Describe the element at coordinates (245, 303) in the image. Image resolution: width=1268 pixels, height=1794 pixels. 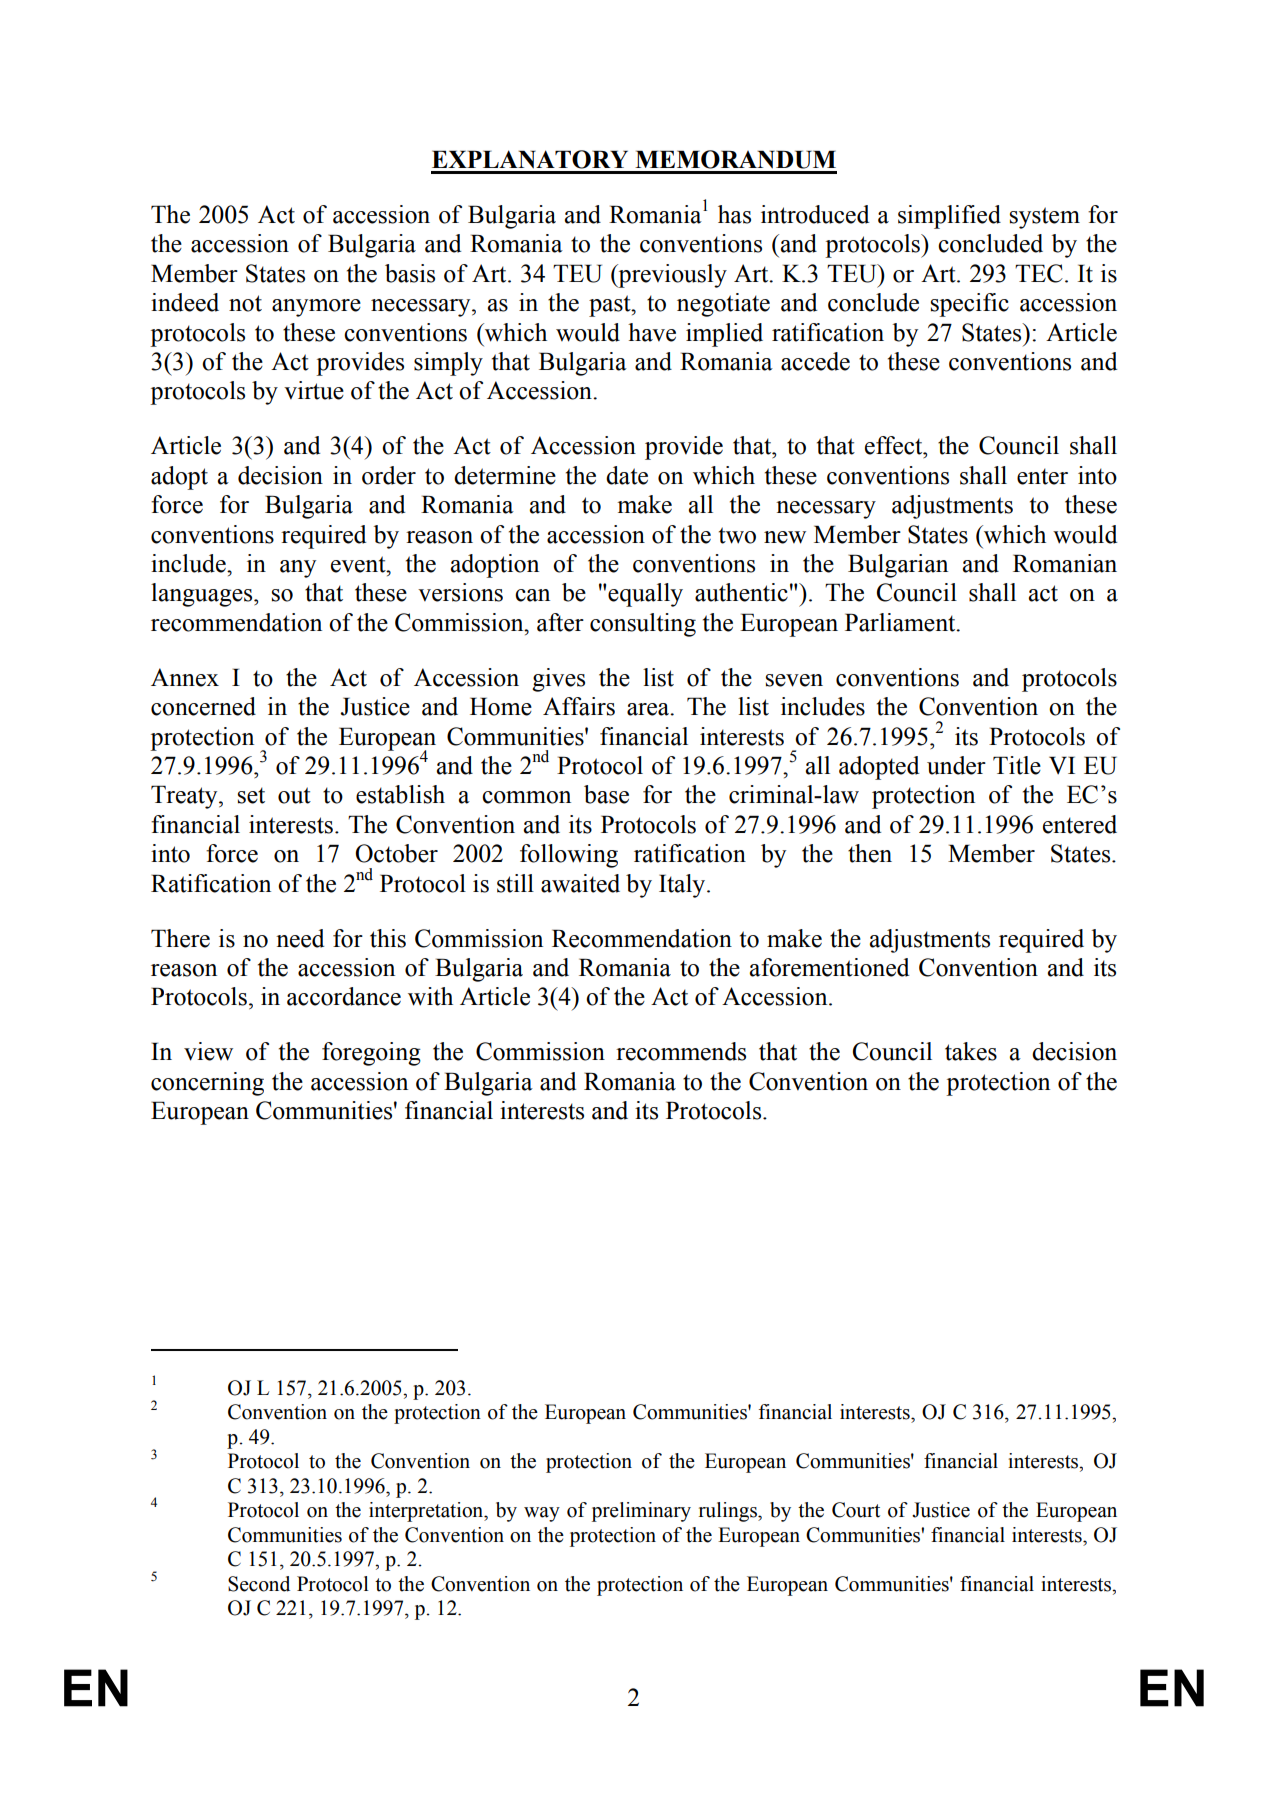
I see `not` at that location.
